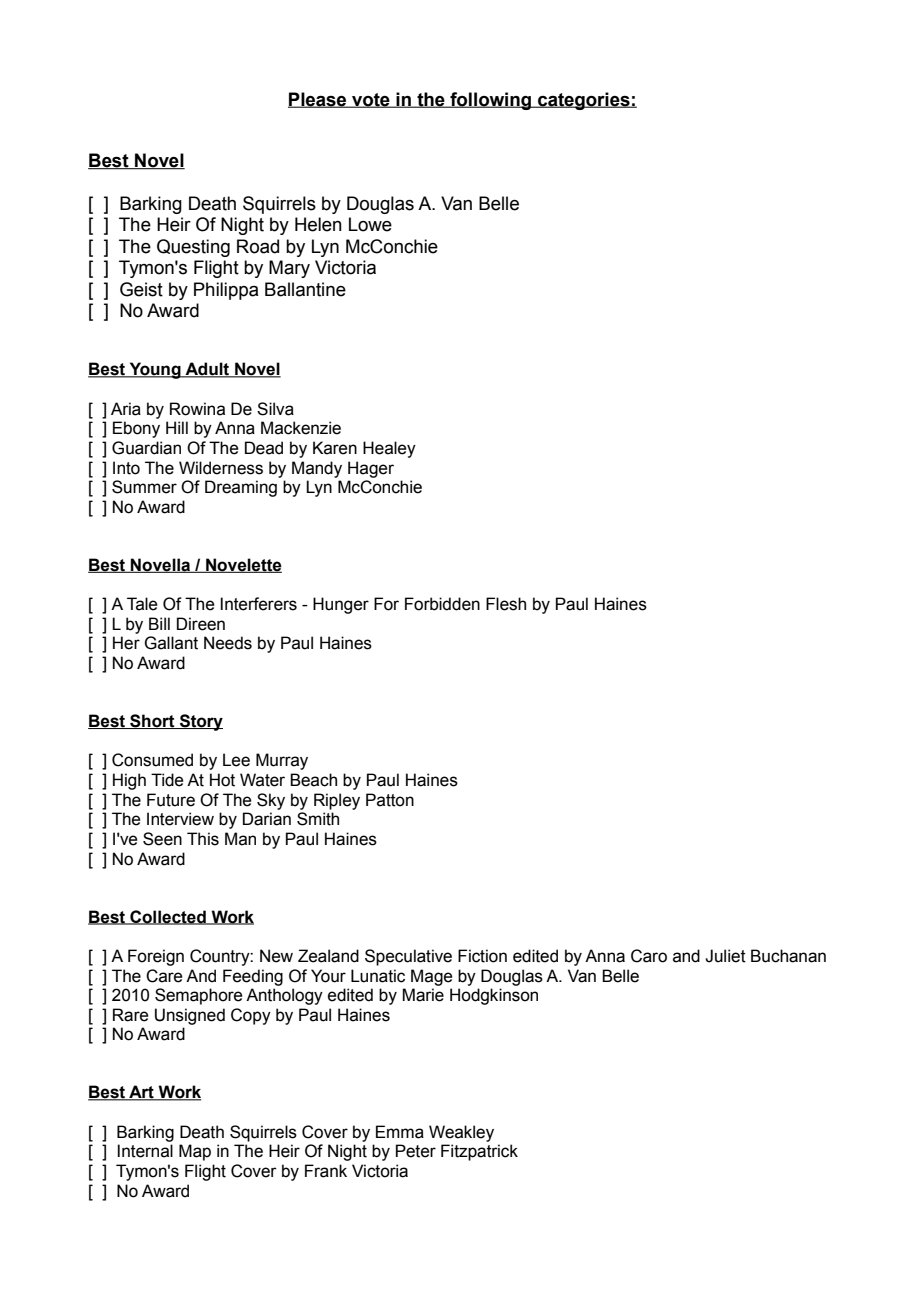  I want to click on categories, so click(584, 101).
